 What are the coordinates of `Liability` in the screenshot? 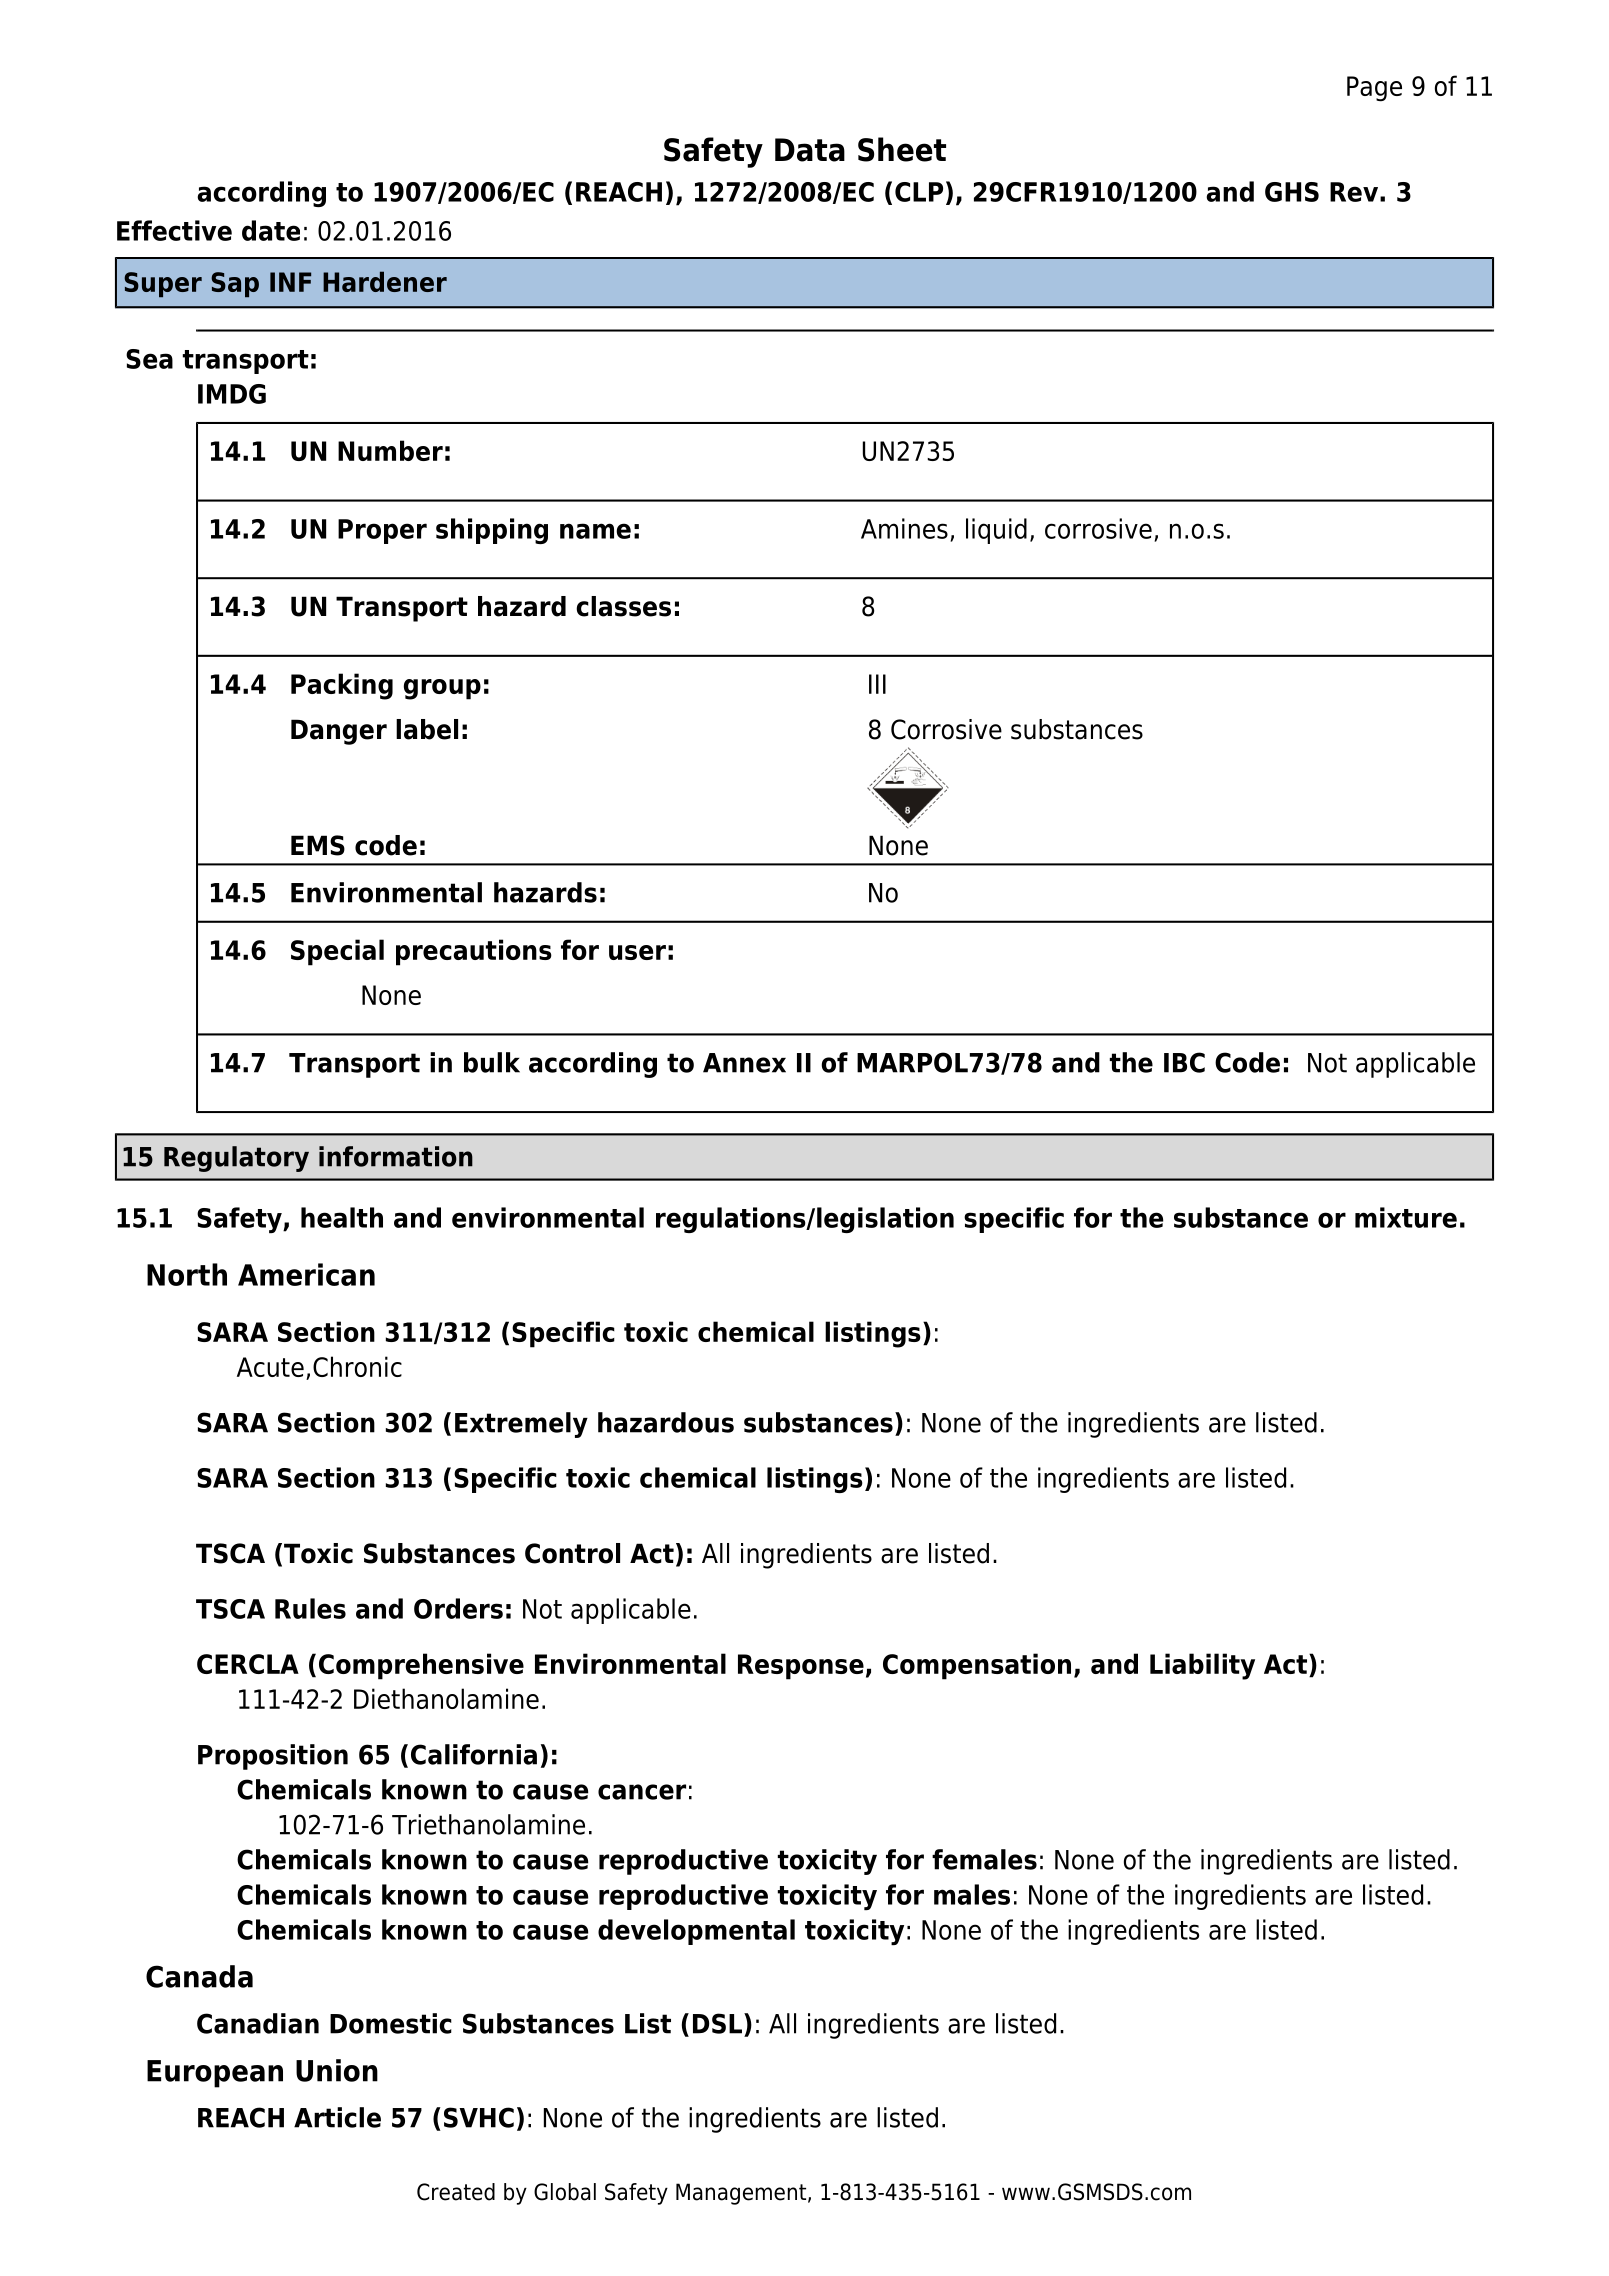 It's located at (1202, 1666).
